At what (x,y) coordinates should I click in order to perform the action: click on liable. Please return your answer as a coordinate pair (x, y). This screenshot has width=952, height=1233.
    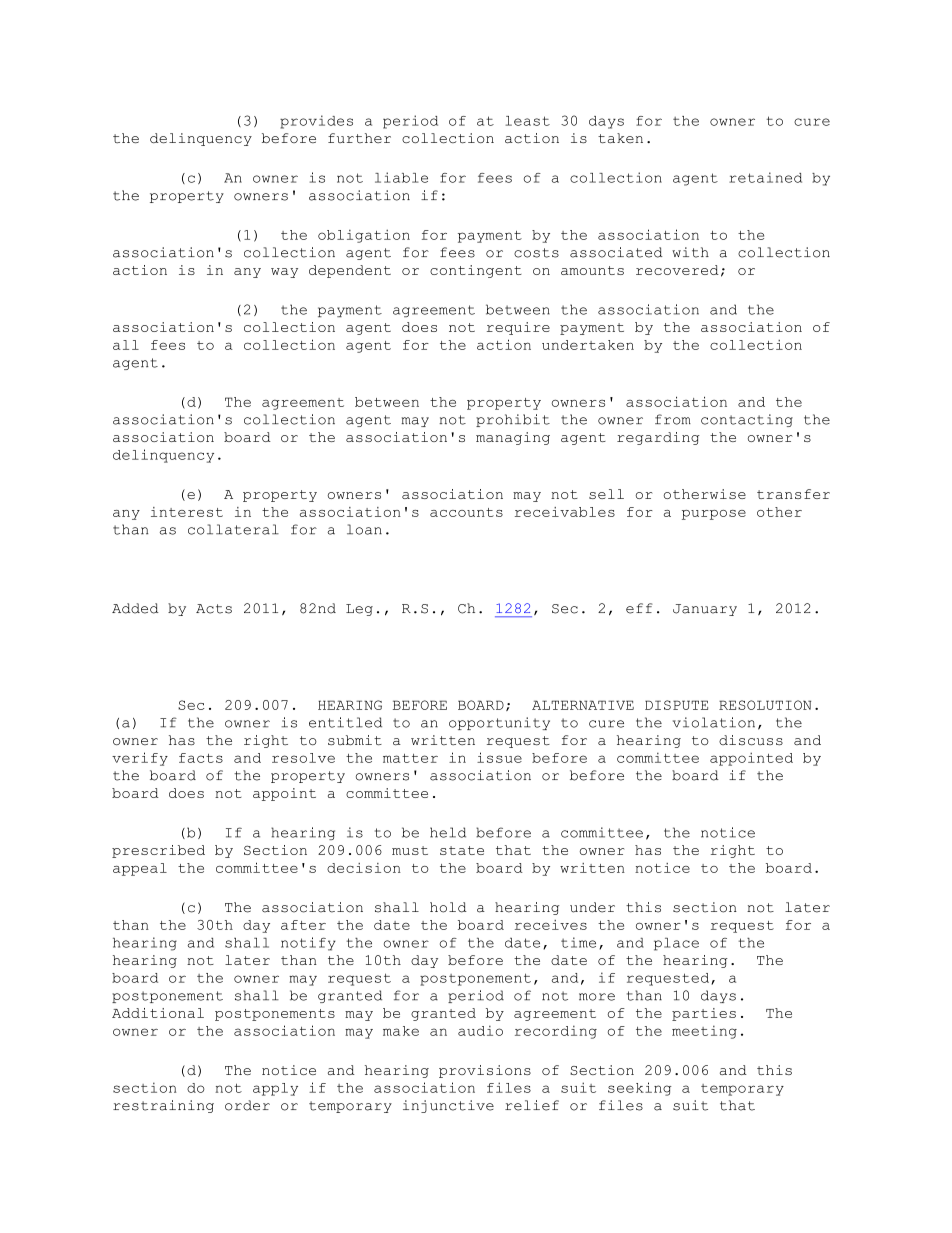
    Looking at the image, I should click on (401, 177).
